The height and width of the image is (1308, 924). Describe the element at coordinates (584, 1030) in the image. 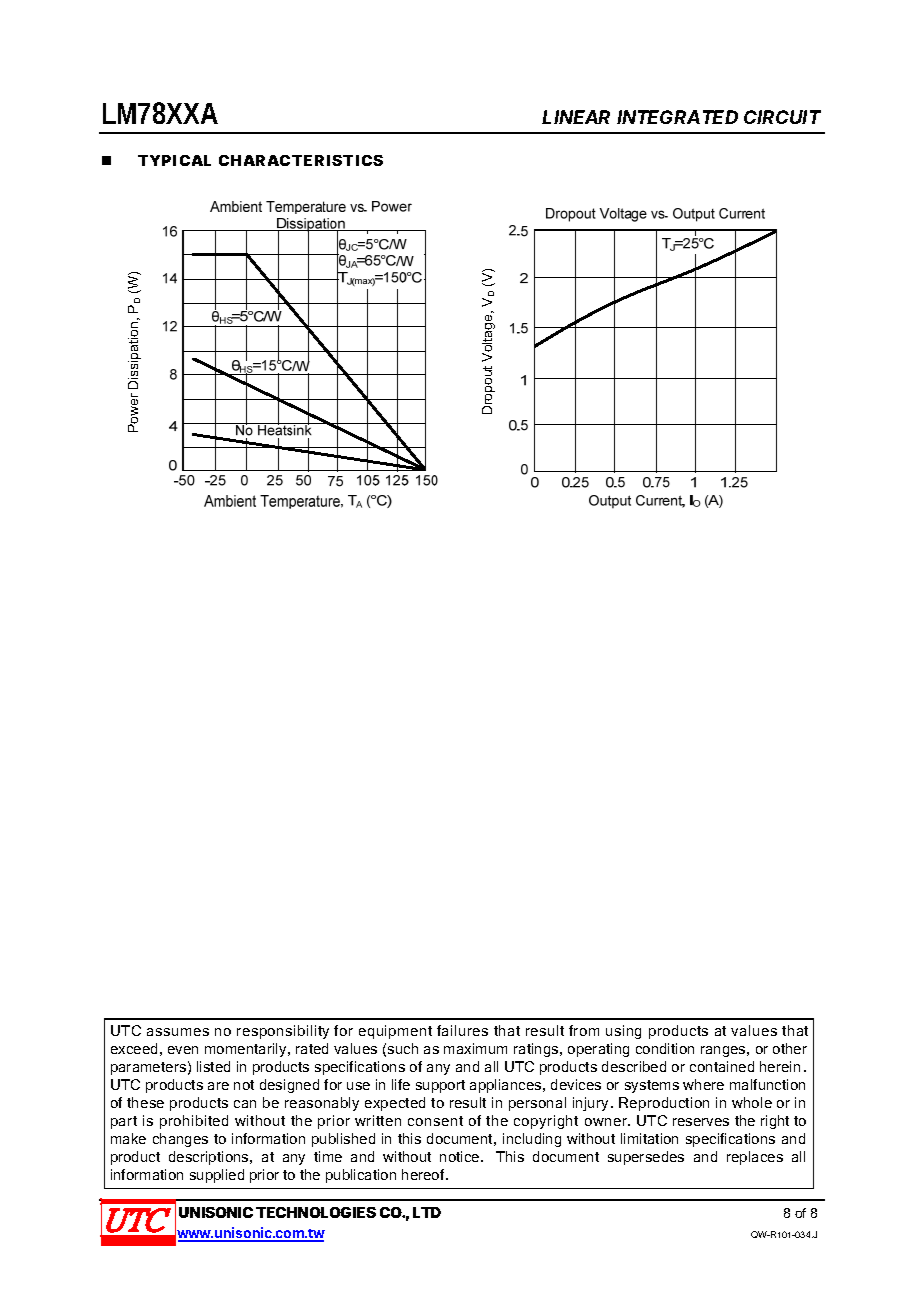

I see `from` at that location.
